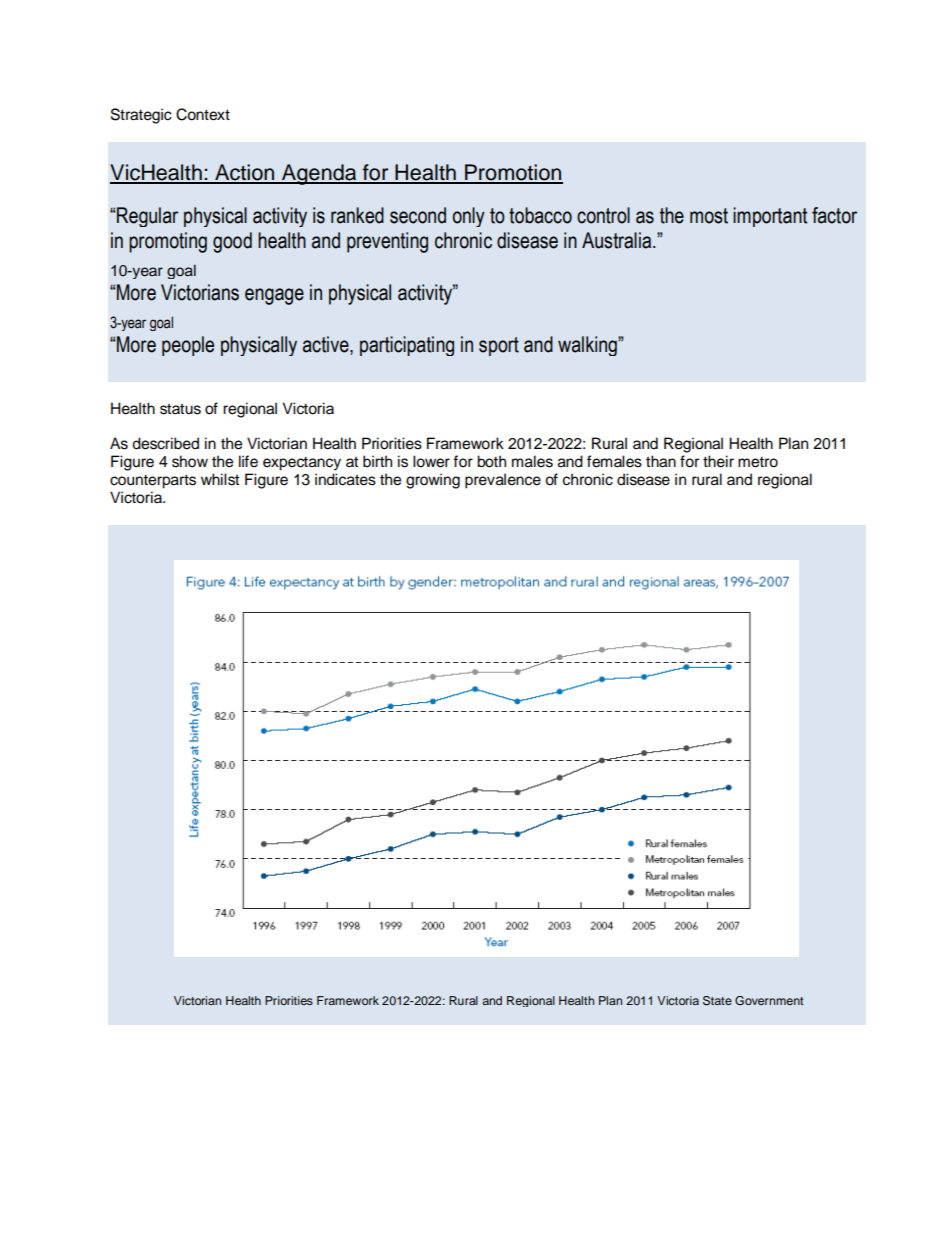  I want to click on counterparts, so click(153, 482).
